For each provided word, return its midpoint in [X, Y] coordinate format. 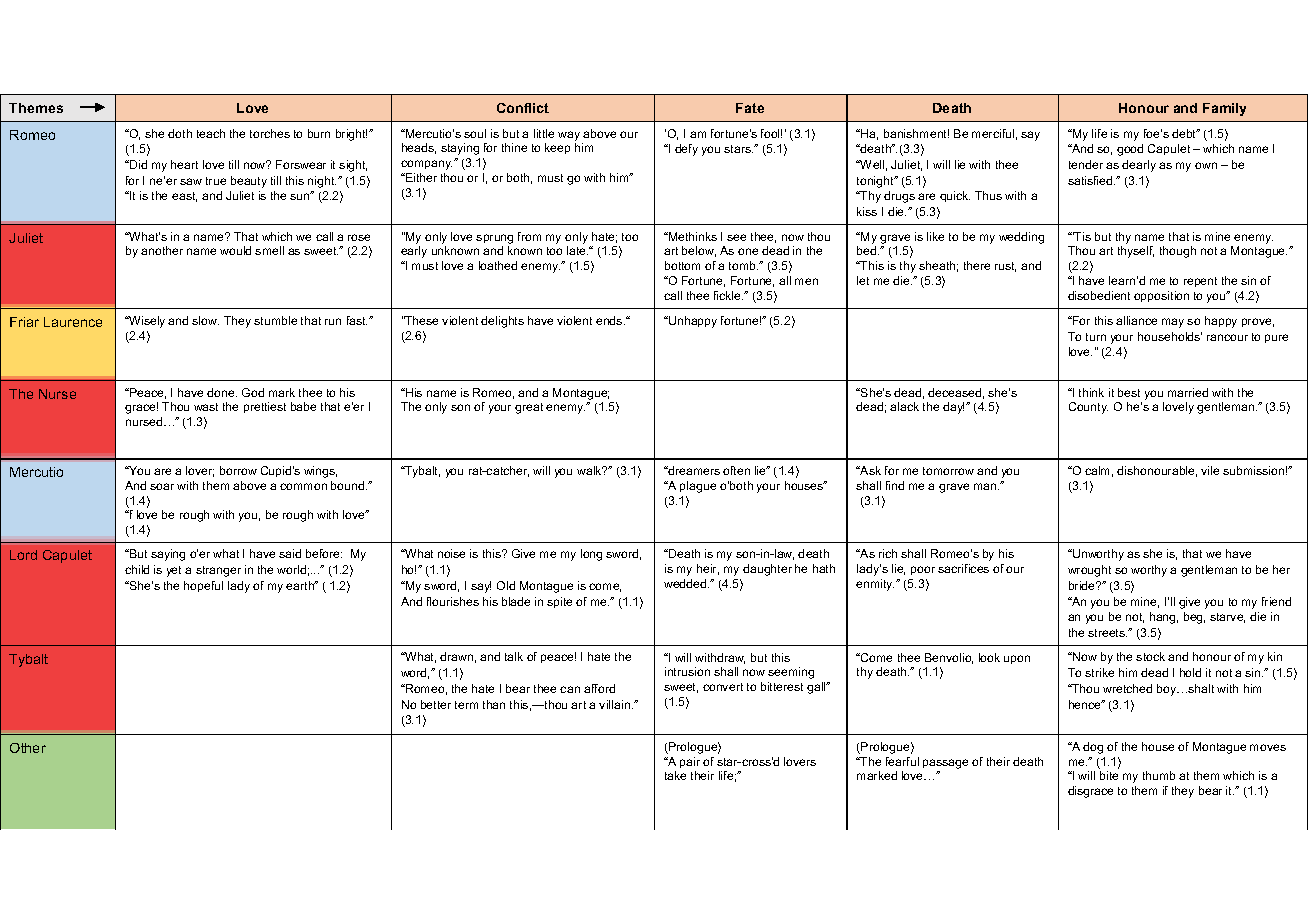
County [1088, 408]
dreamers [693, 470]
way [569, 136]
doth [180, 133]
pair [690, 762]
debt [1185, 133]
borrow [238, 470]
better [436, 704]
